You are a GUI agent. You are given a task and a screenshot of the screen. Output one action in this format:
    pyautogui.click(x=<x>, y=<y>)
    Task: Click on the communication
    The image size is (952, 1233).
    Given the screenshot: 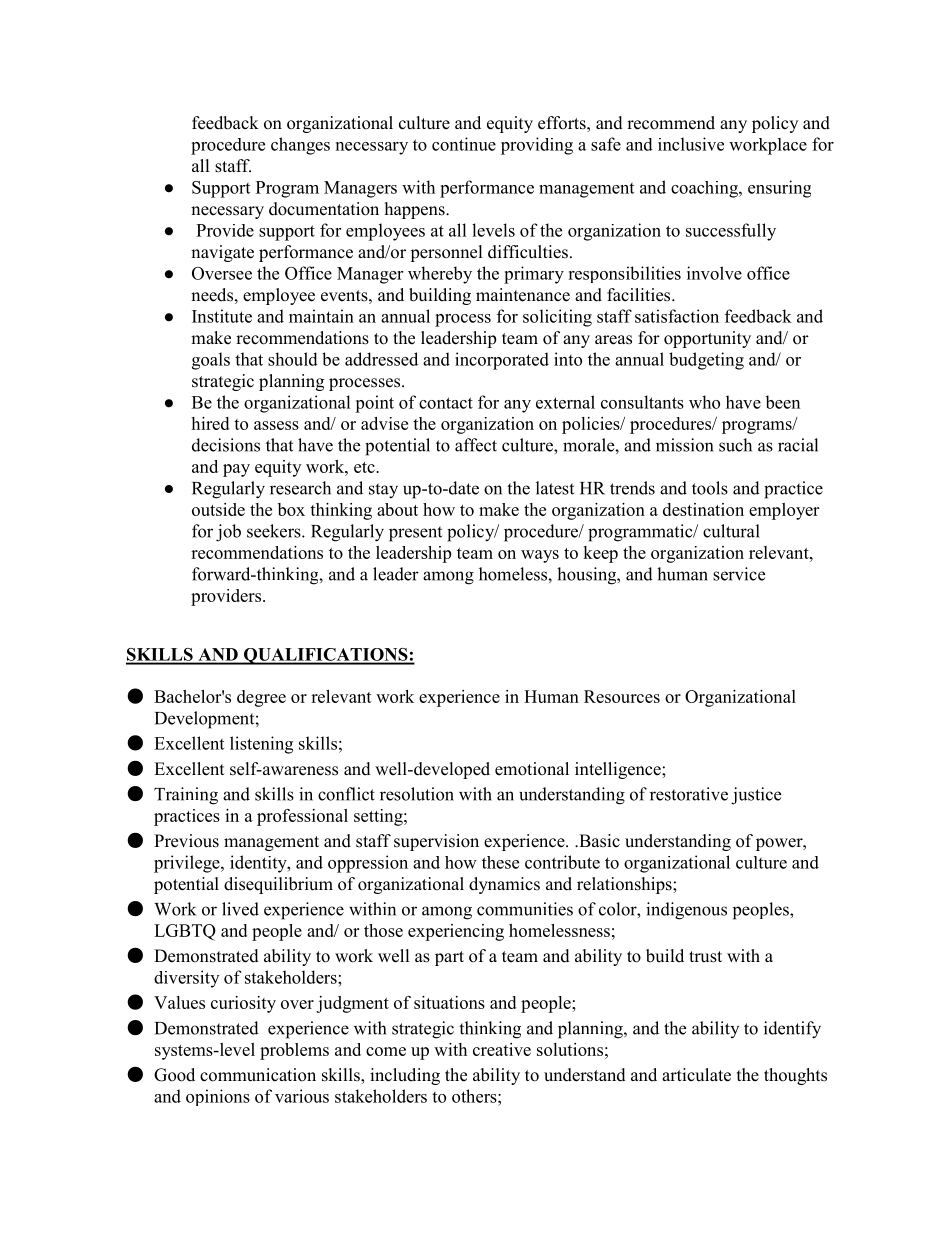 What is the action you would take?
    pyautogui.click(x=258, y=1075)
